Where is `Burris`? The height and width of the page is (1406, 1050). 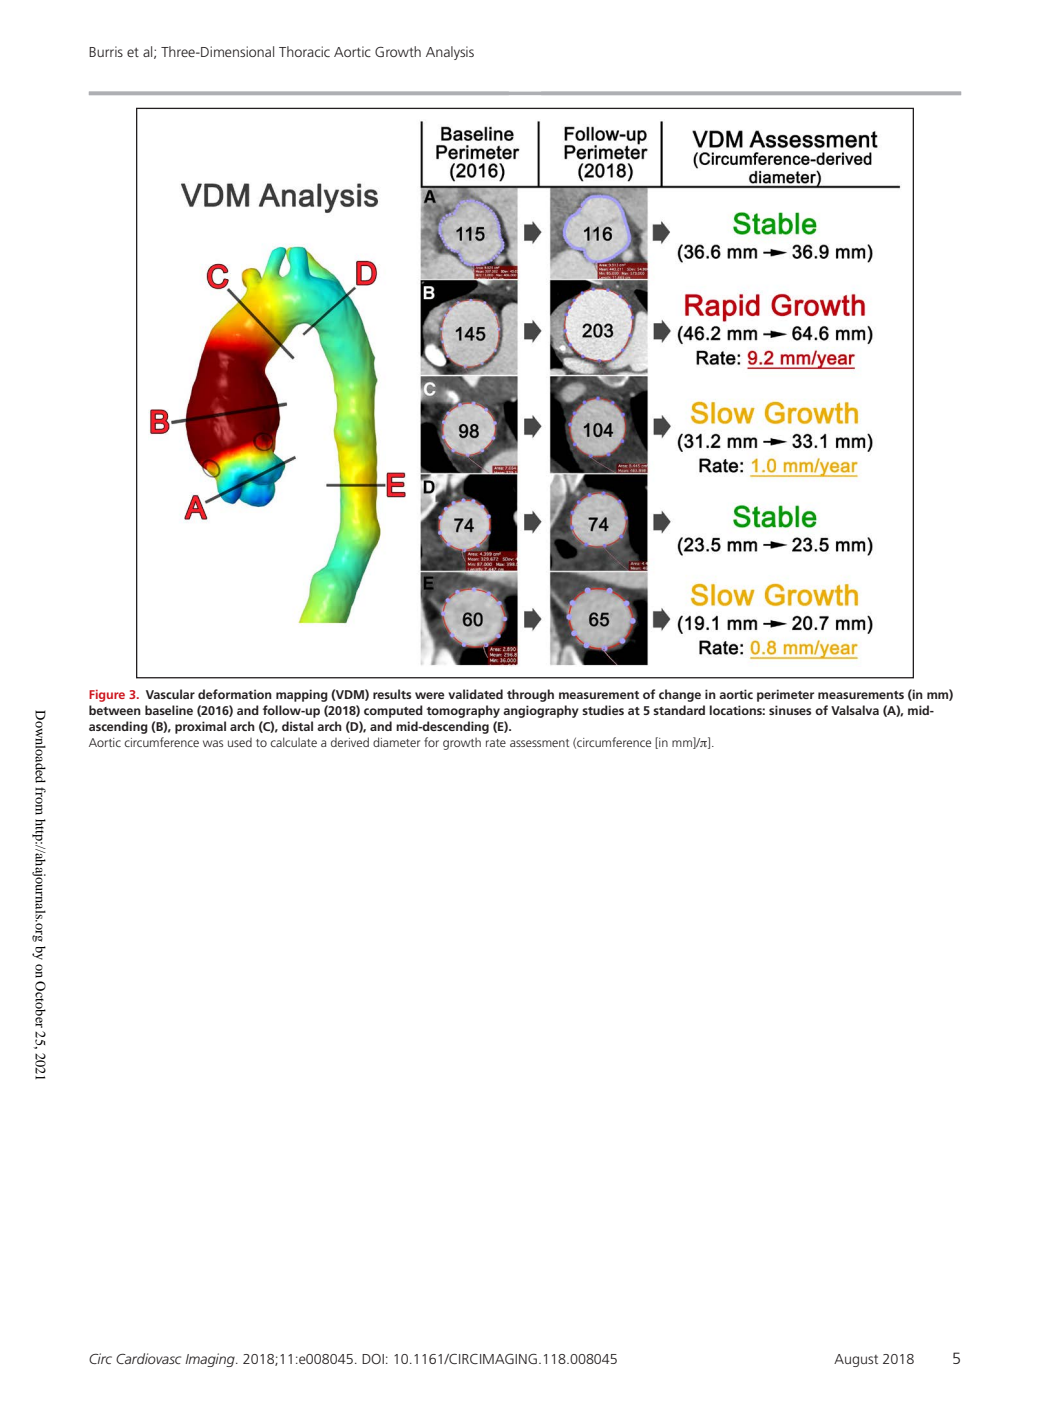
Burris is located at coordinates (106, 51).
